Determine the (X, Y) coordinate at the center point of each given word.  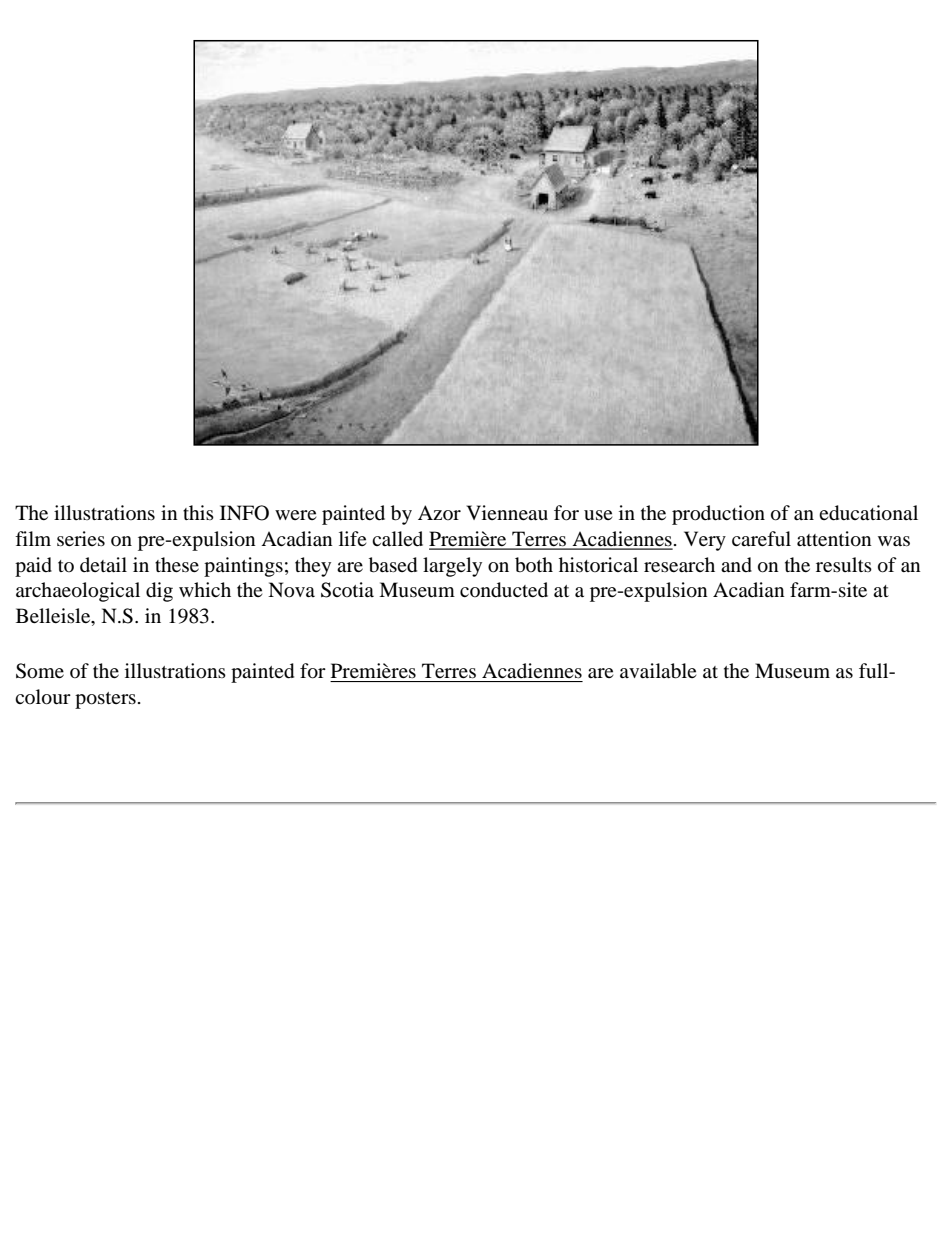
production (718, 515)
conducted (504, 590)
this (198, 512)
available (658, 671)
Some (40, 671)
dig (159, 592)
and (736, 565)
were (295, 515)
